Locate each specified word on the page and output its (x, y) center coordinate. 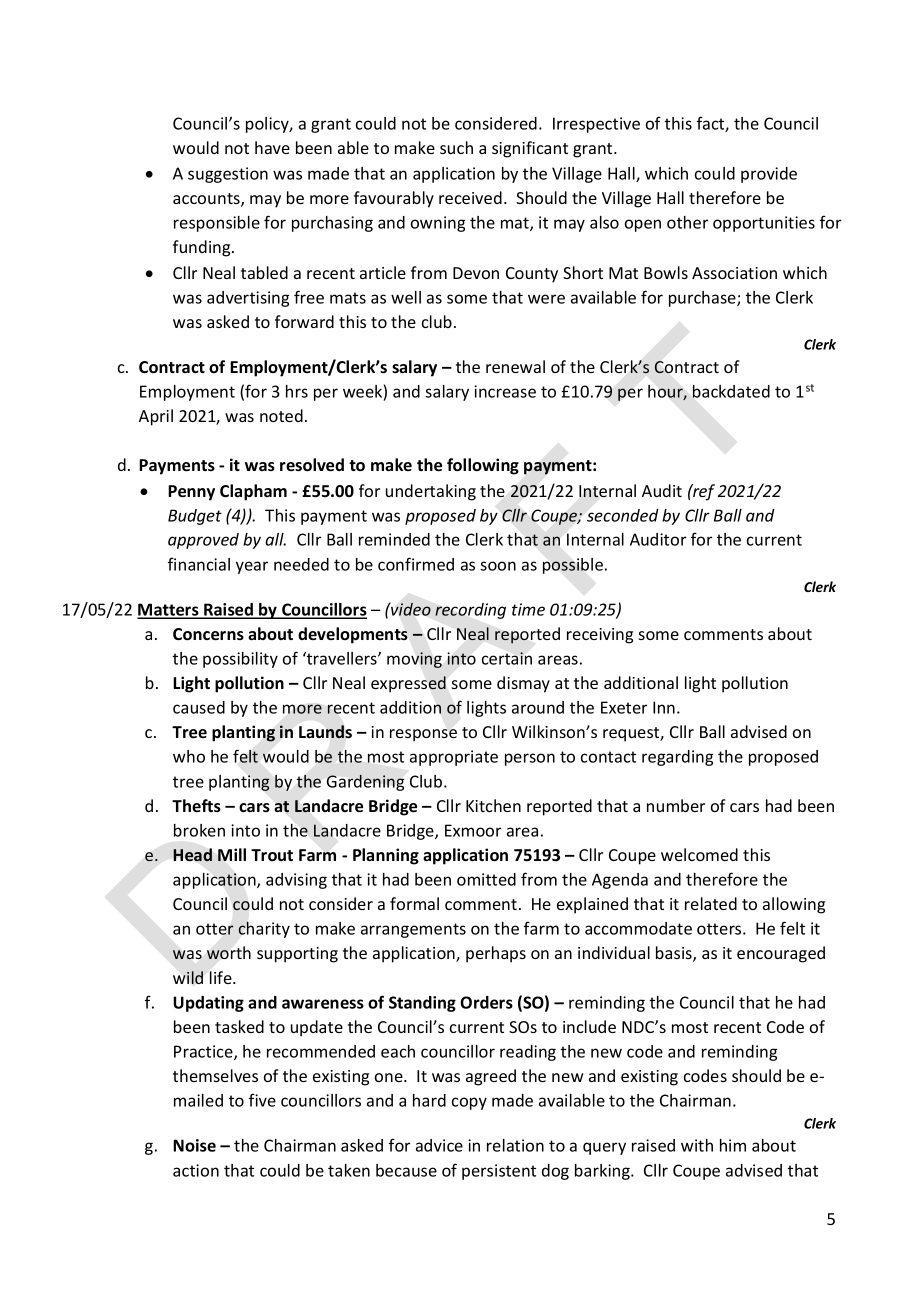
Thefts (196, 805)
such (456, 147)
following (483, 466)
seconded (623, 515)
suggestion (228, 175)
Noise (194, 1145)
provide (769, 175)
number (676, 805)
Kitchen (493, 805)
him (733, 1145)
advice (439, 1145)
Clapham (253, 492)
